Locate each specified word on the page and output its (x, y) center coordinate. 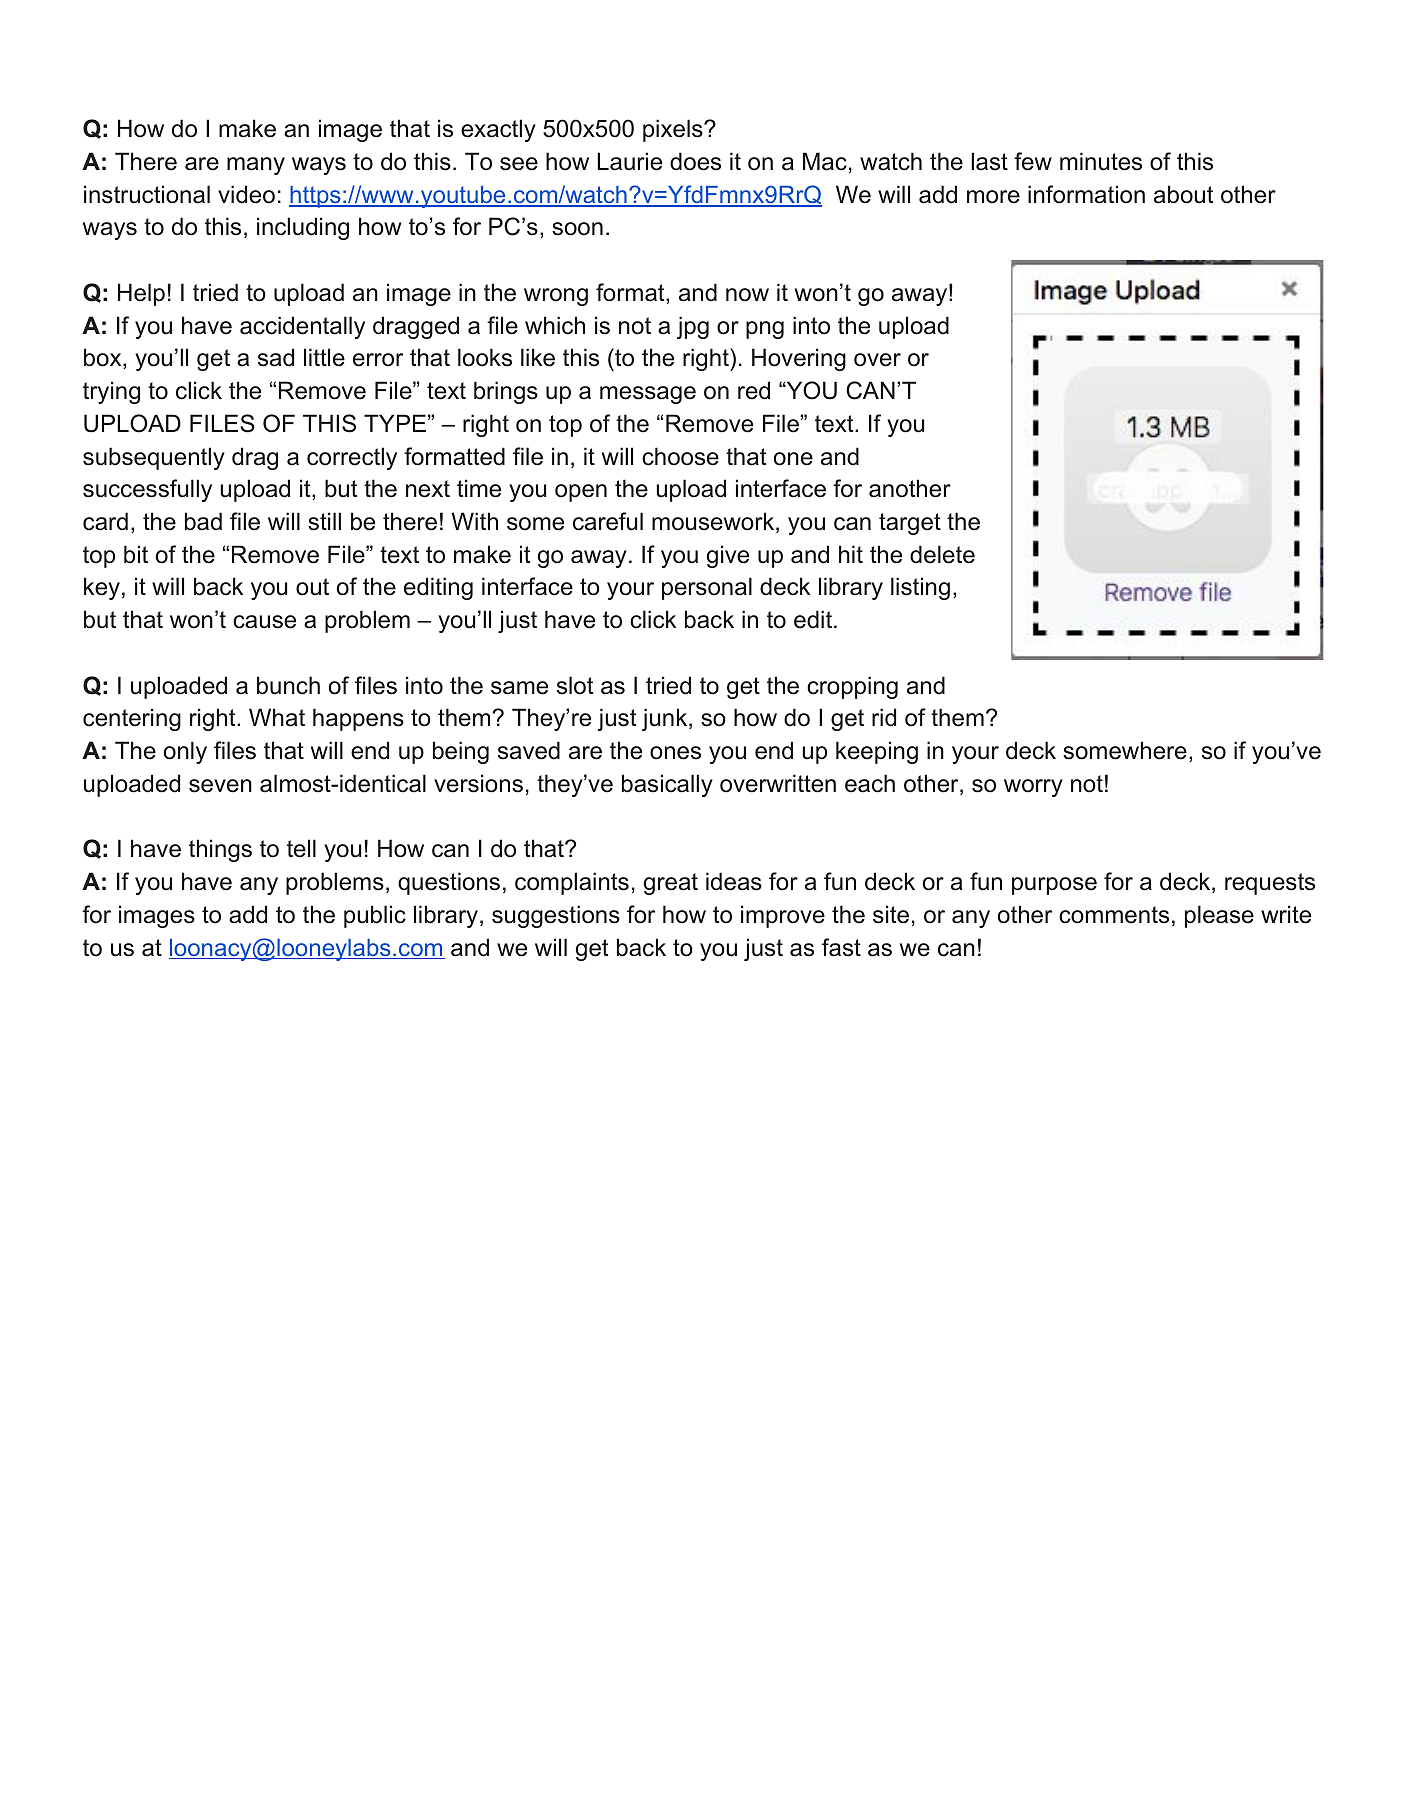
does (695, 161)
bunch (288, 685)
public (375, 916)
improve (783, 916)
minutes (1101, 161)
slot (575, 685)
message (648, 395)
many (256, 166)
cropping (852, 687)
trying (111, 392)
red (754, 390)
